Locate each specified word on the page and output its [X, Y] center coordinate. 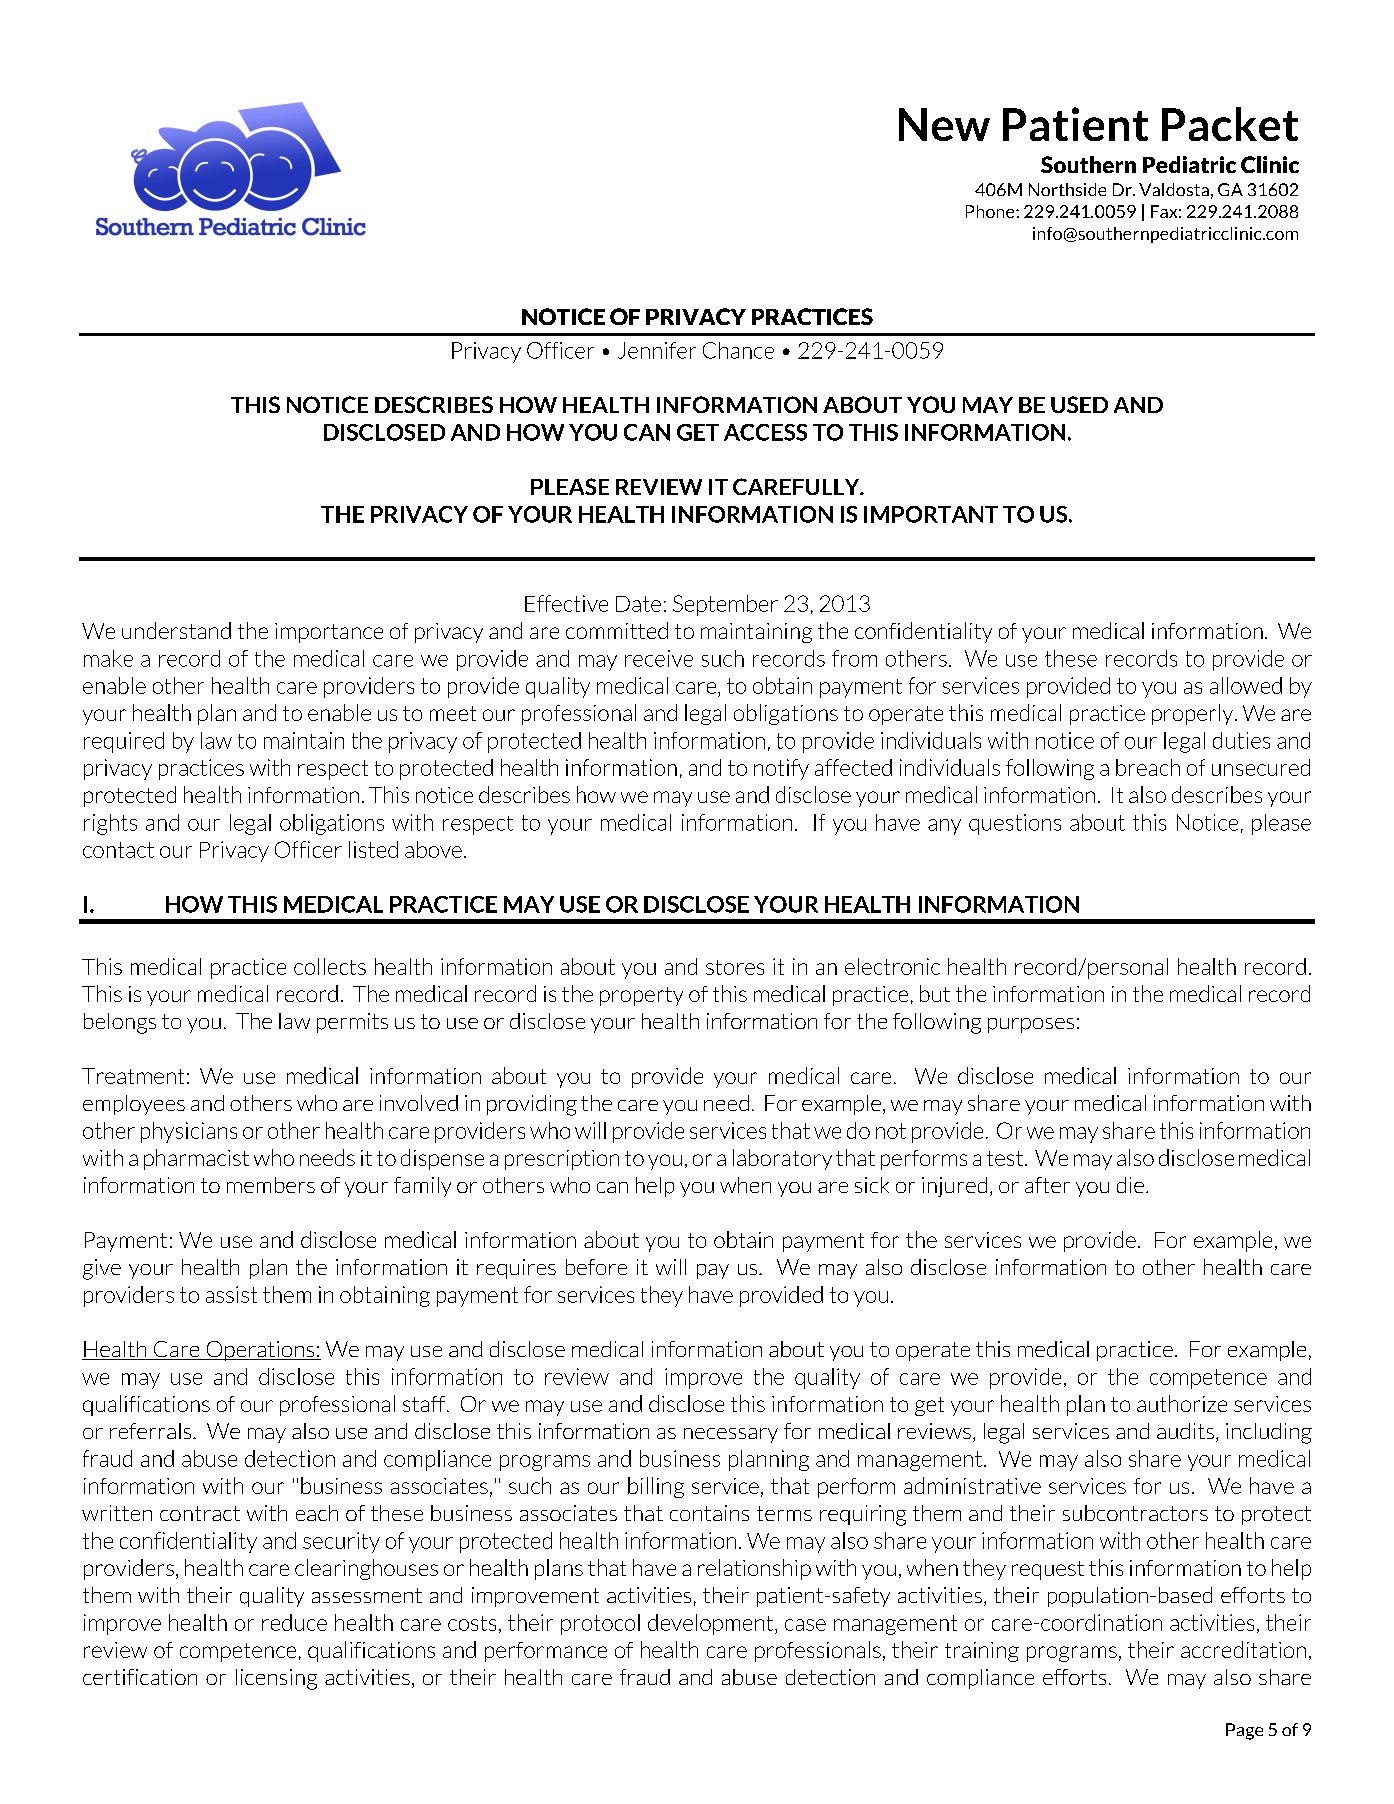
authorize [1182, 1403]
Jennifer [657, 350]
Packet [1230, 124]
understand [176, 630]
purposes [1031, 1025]
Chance [738, 350]
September [725, 605]
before [596, 1267]
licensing [276, 1679]
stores [735, 967]
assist [231, 1294]
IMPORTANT [931, 514]
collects [330, 966]
